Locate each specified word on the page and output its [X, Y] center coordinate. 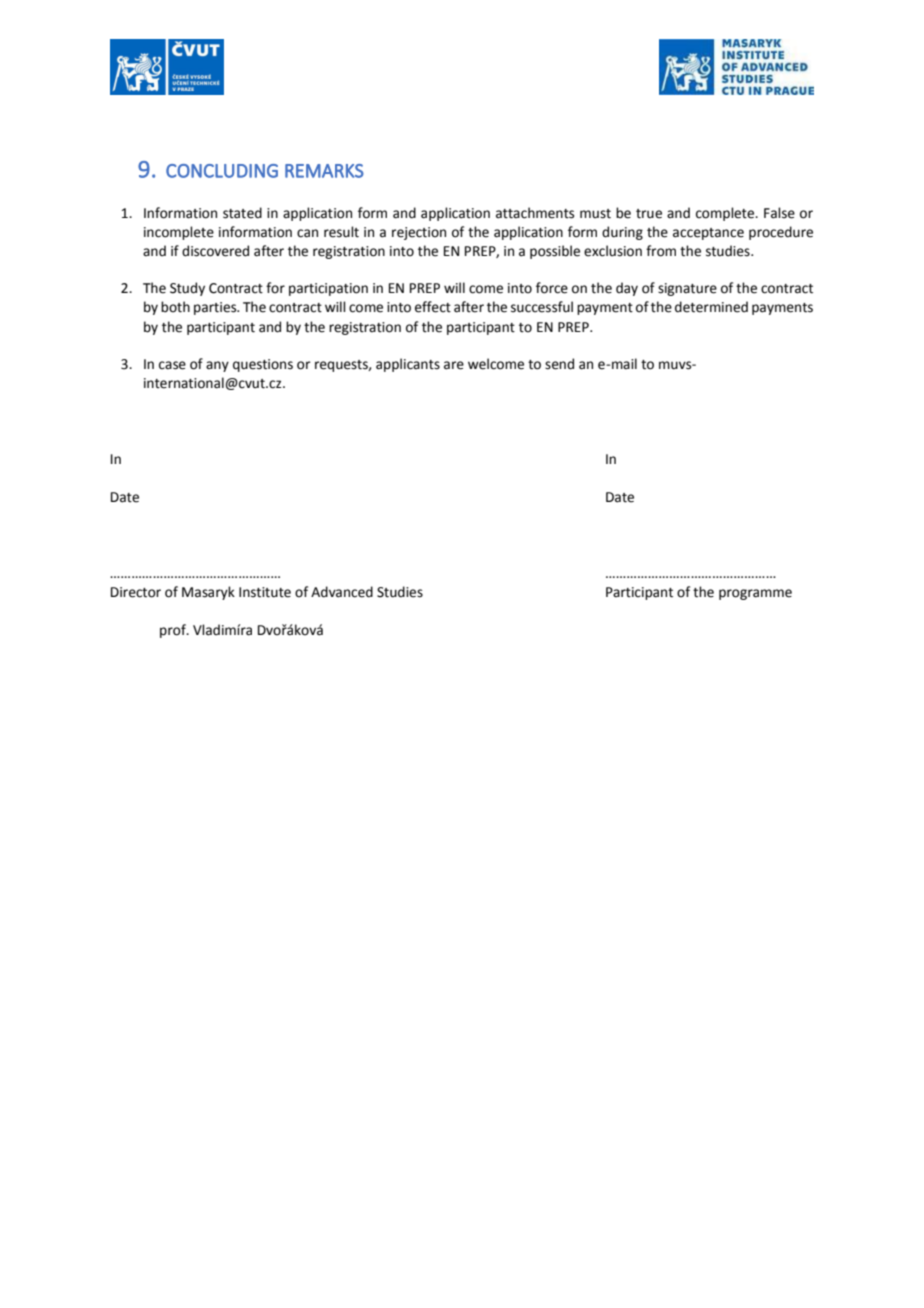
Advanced [342, 592]
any [217, 366]
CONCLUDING [222, 171]
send [559, 364]
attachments [535, 213]
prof [174, 631]
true [649, 214]
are [454, 365]
